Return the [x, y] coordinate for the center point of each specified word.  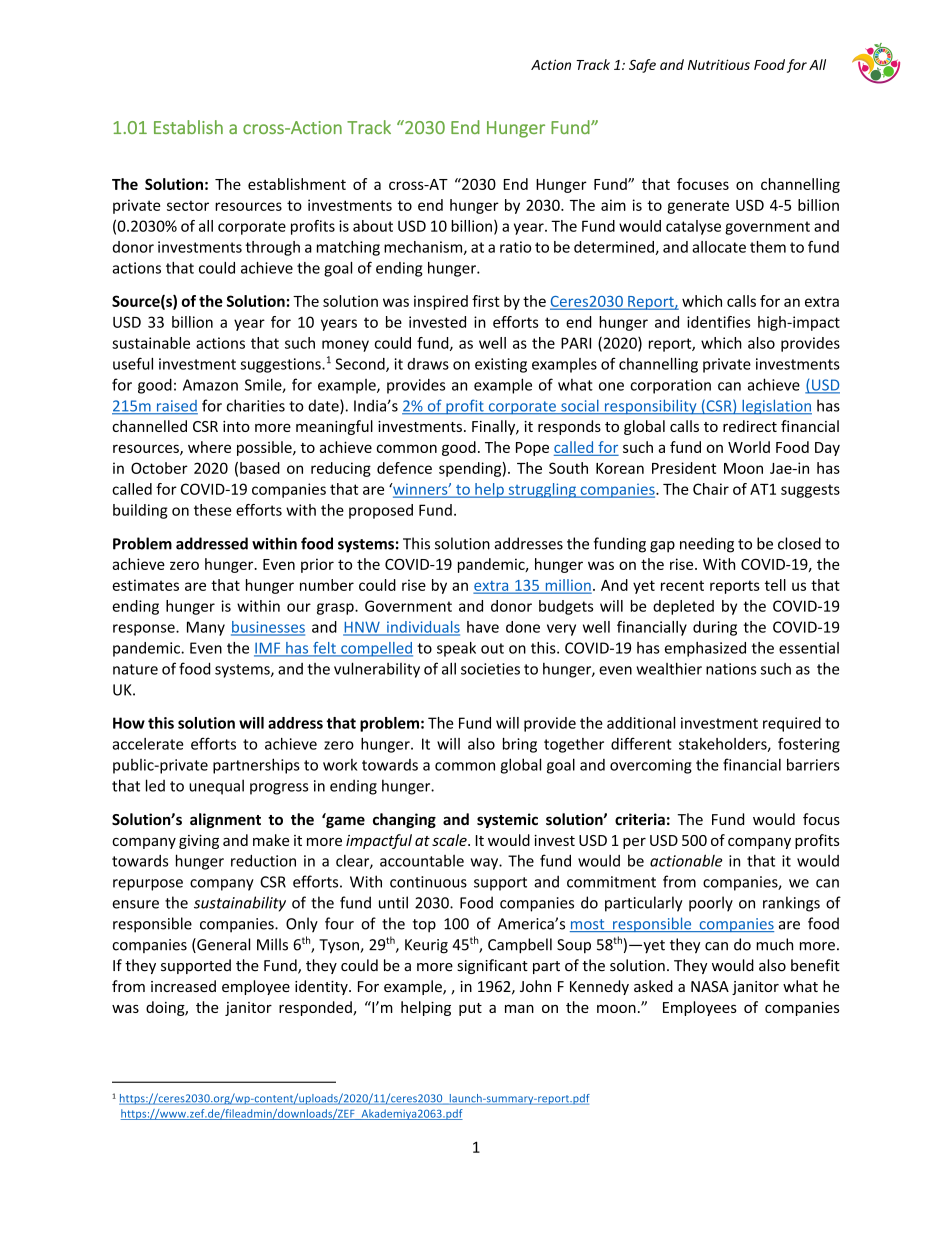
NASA [710, 986]
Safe [642, 66]
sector [188, 205]
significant [492, 966]
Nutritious [719, 64]
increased [183, 986]
